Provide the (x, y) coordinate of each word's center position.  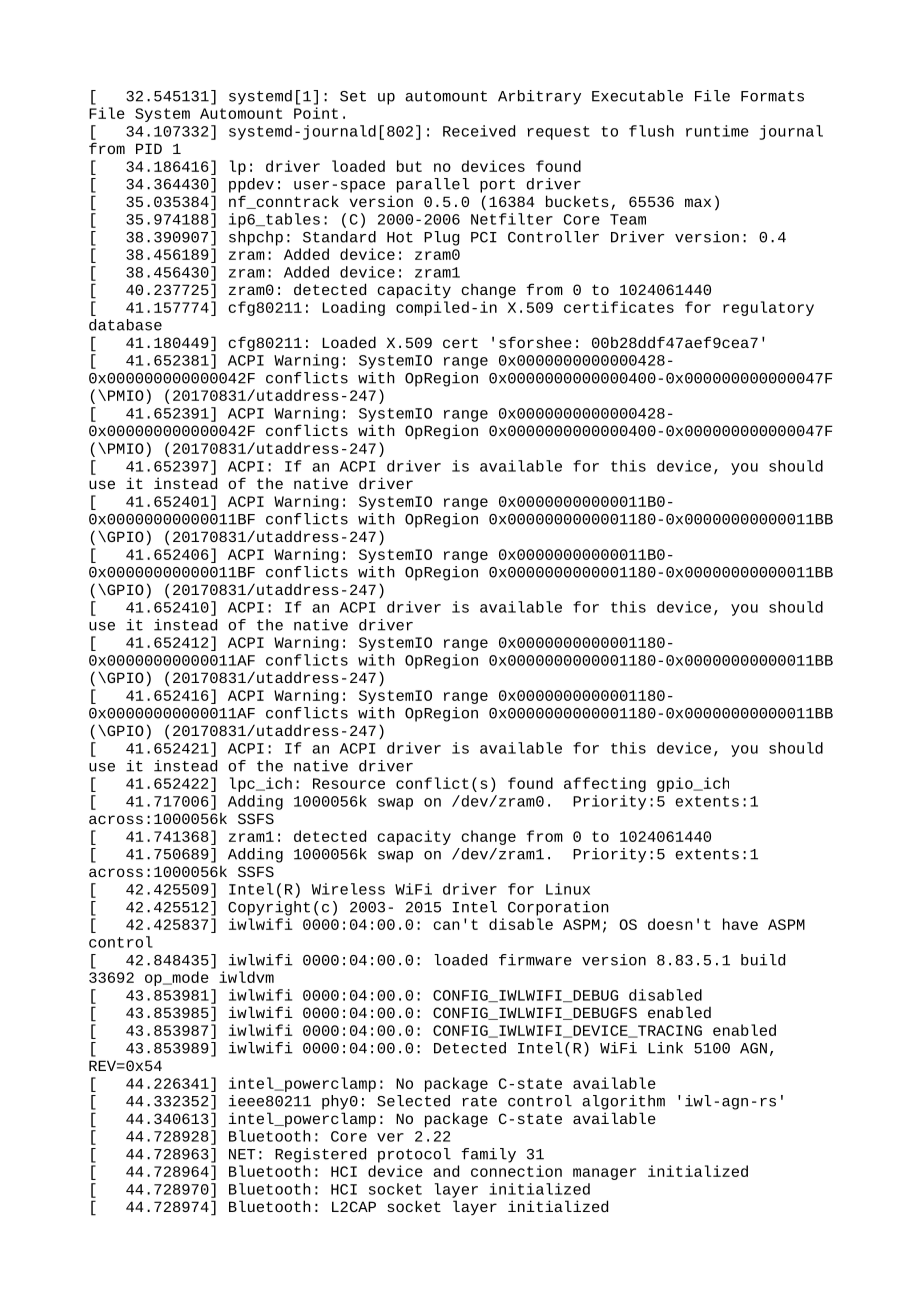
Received (479, 131)
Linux (568, 889)
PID (149, 148)
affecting (605, 784)
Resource (349, 783)
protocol (414, 1155)
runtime (717, 131)
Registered (320, 1155)
